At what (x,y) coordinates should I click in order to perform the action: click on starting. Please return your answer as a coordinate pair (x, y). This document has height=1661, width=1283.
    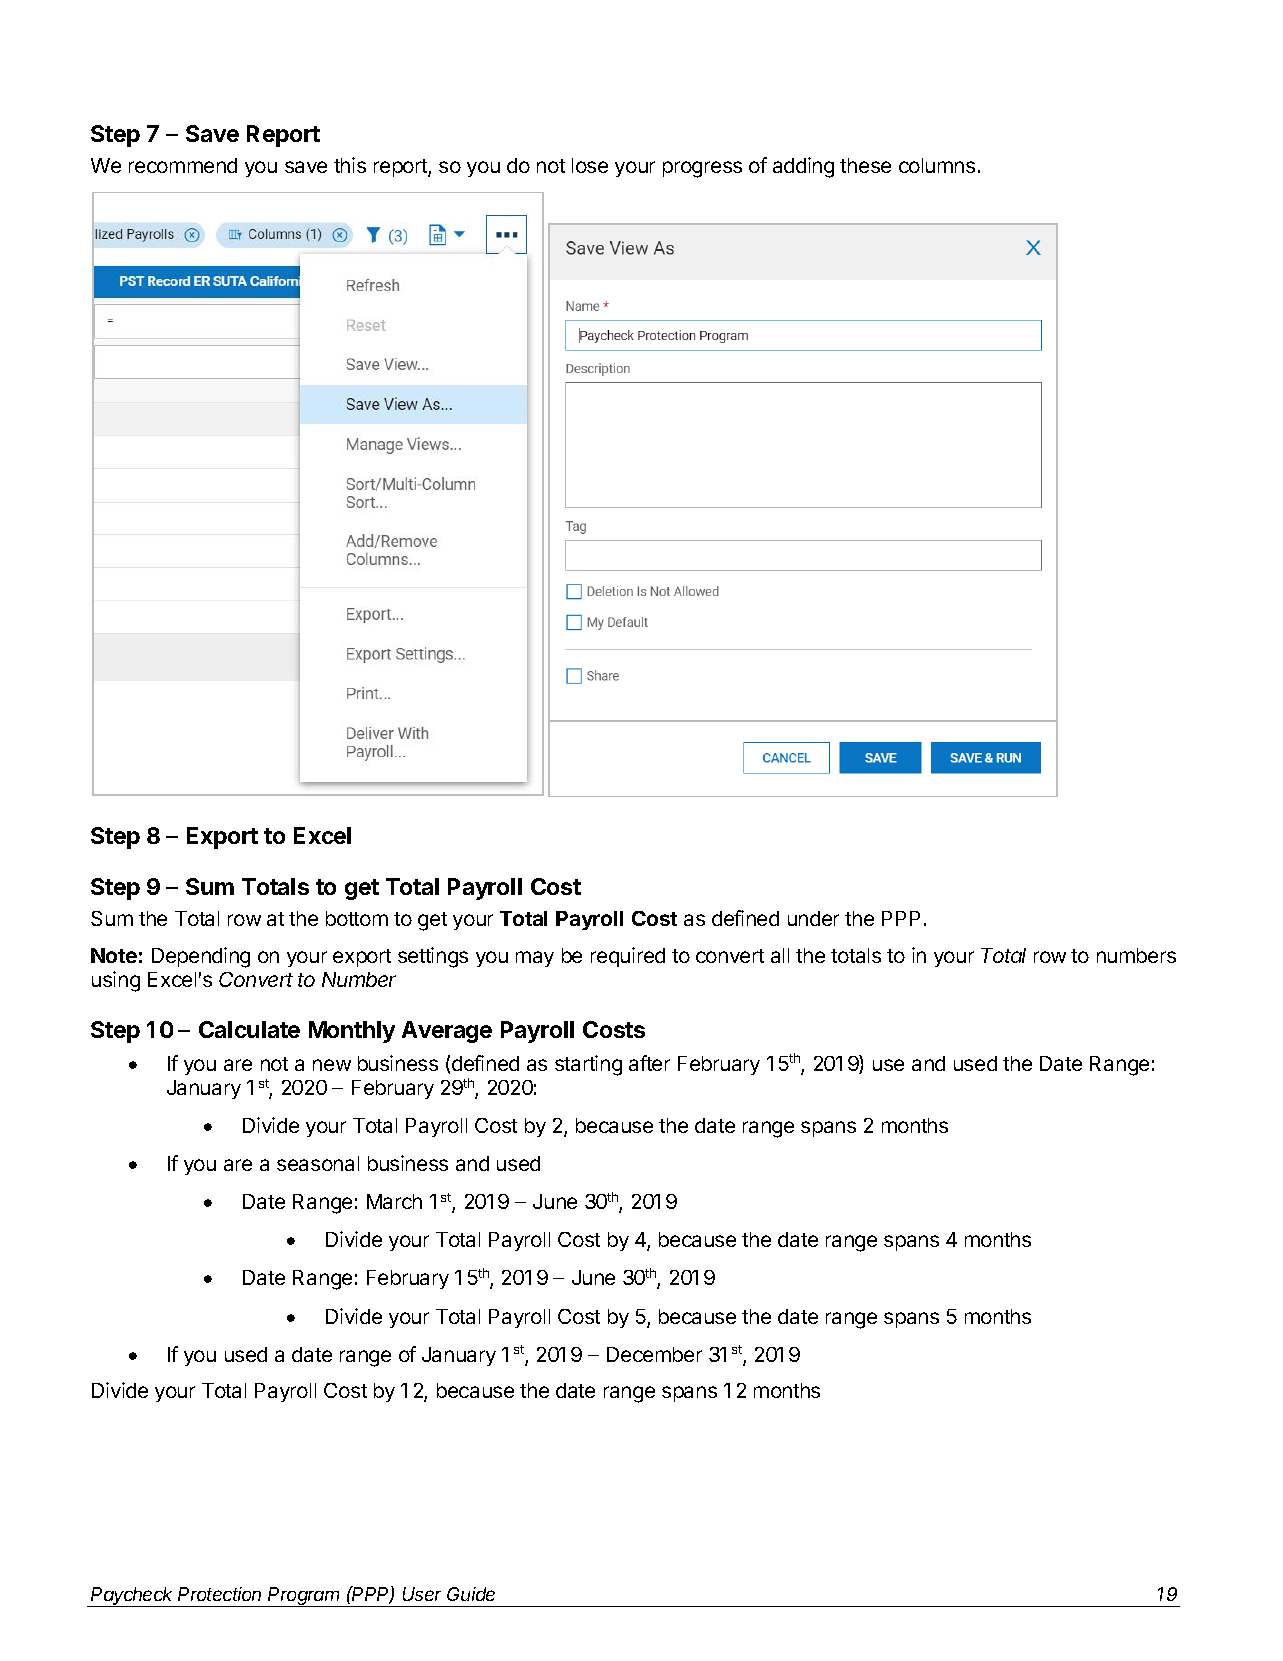
    Looking at the image, I should click on (588, 1065).
